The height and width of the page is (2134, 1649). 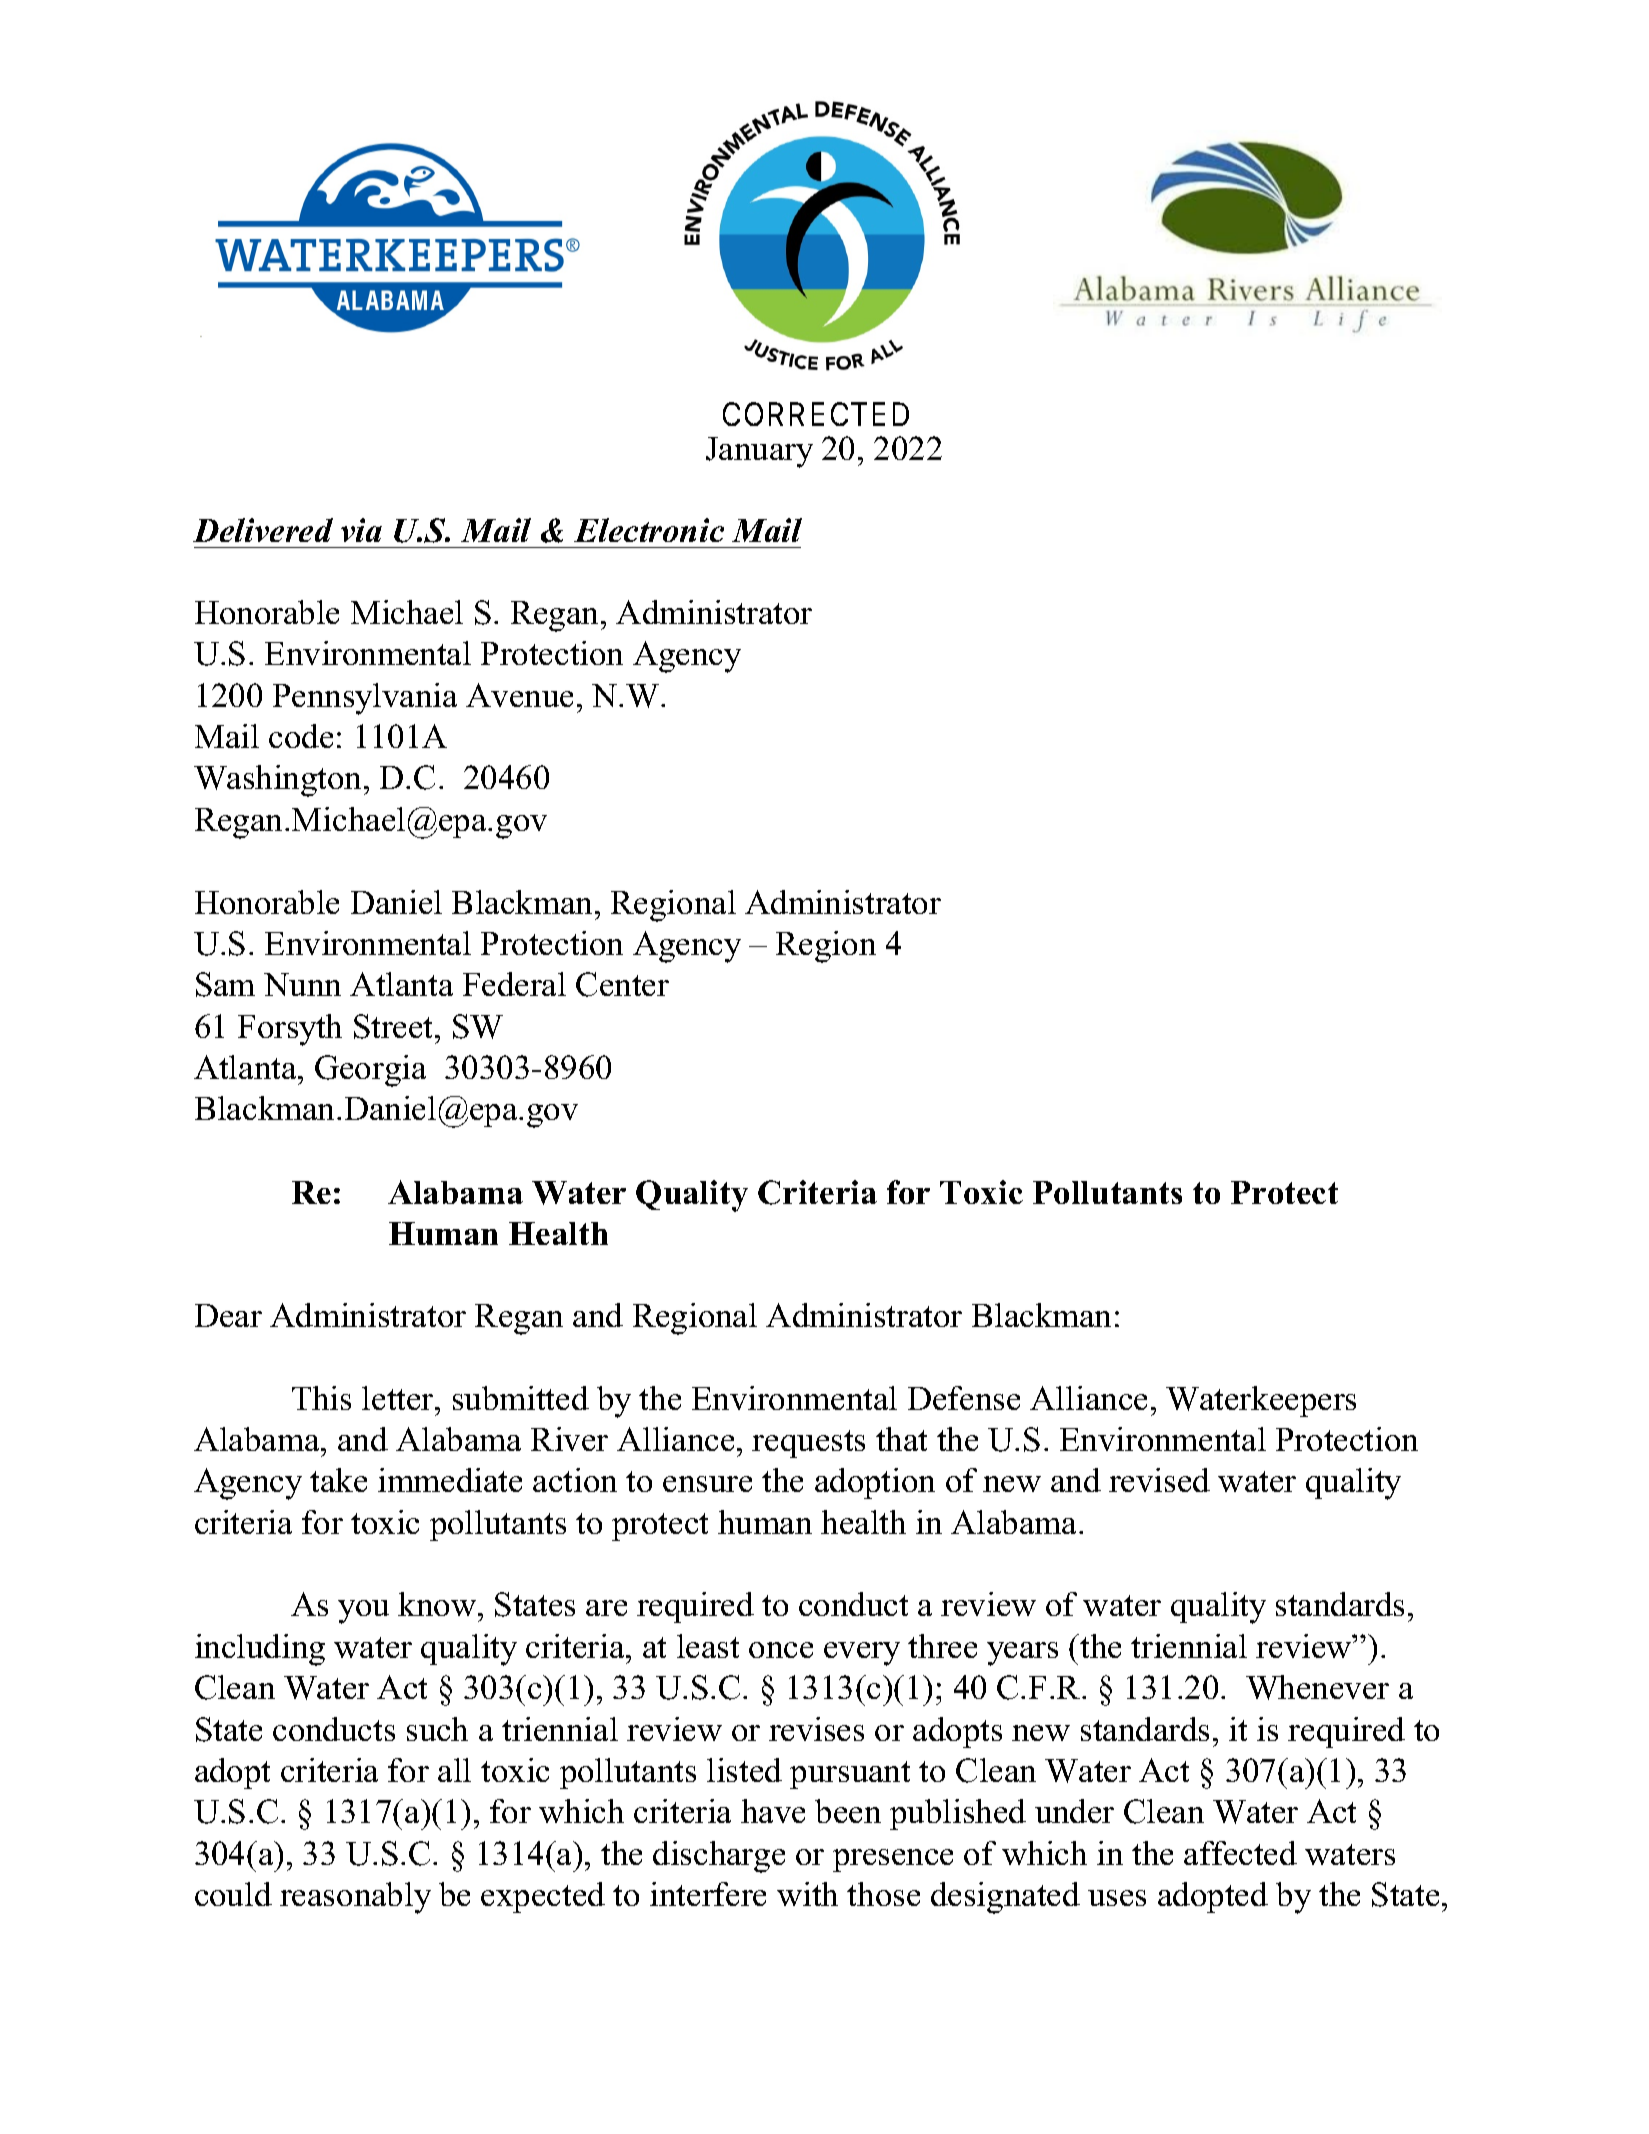 I want to click on Defense, so click(x=964, y=1398).
